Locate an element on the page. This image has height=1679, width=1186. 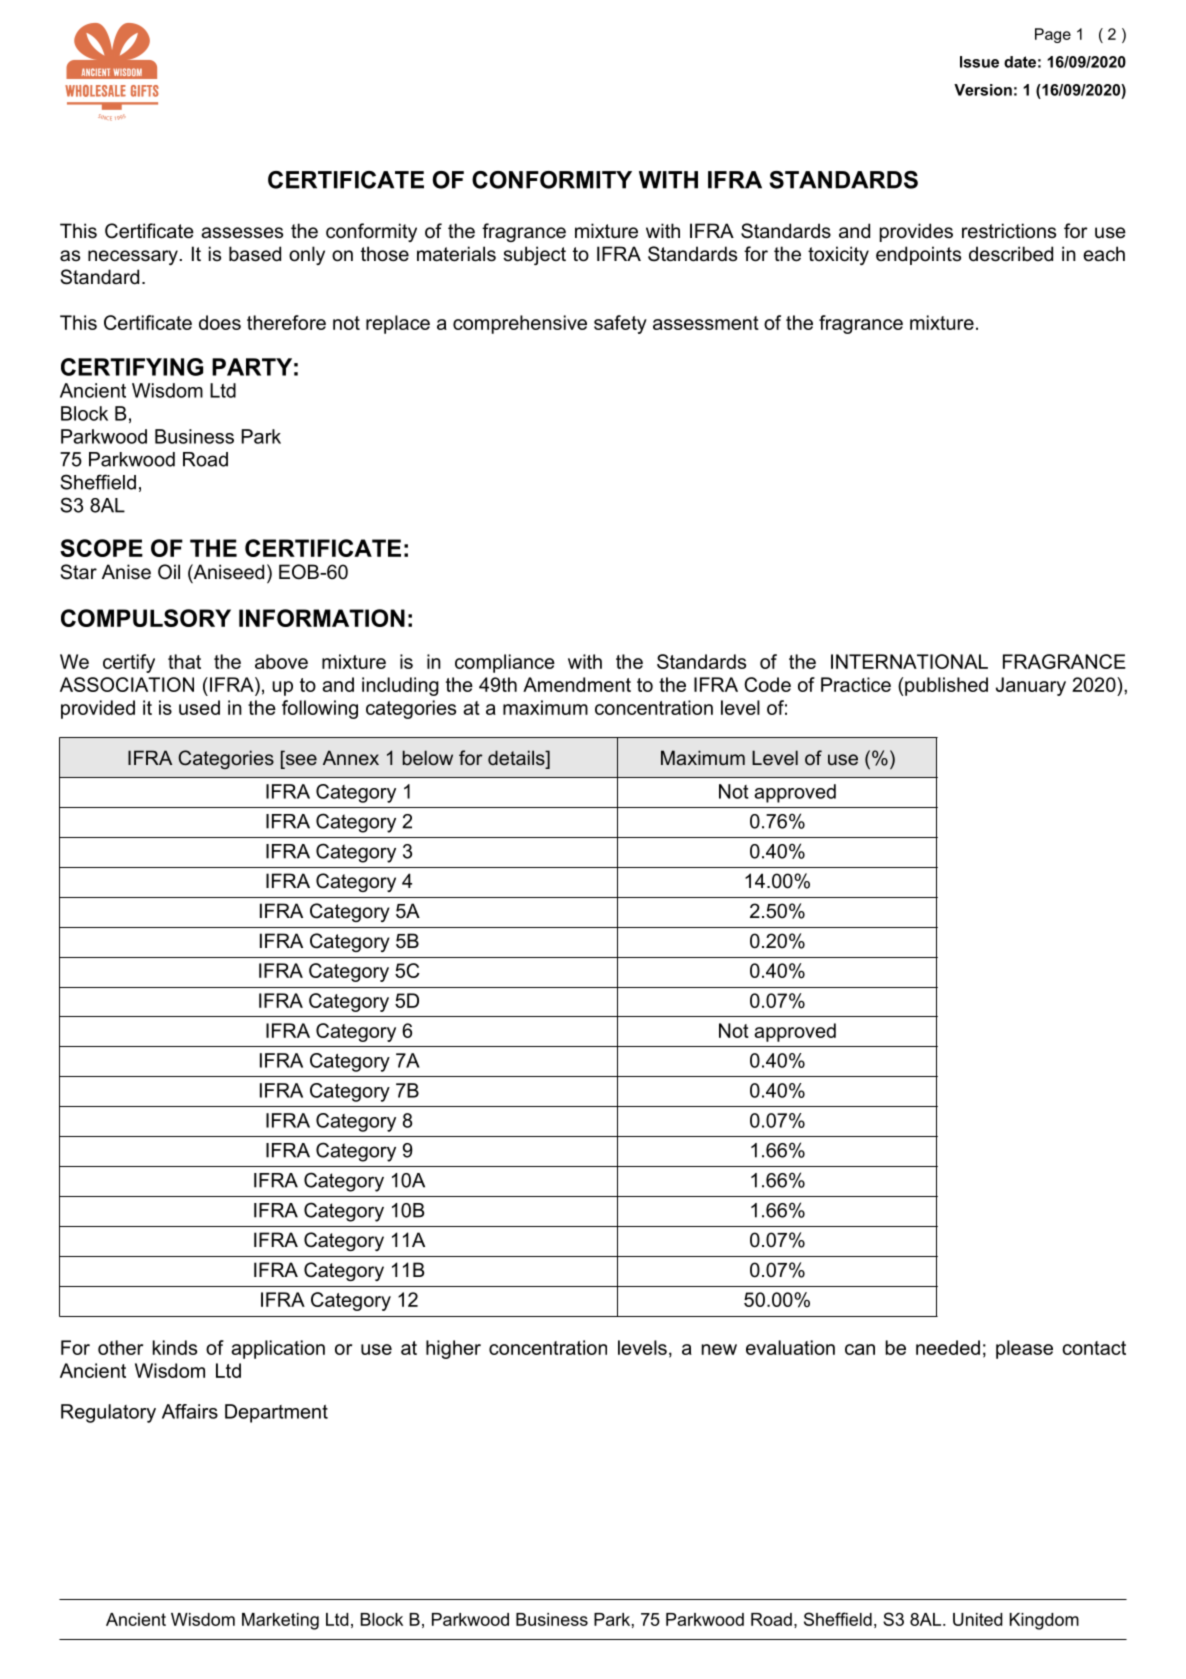
INTERNATIONAL is located at coordinates (909, 661).
